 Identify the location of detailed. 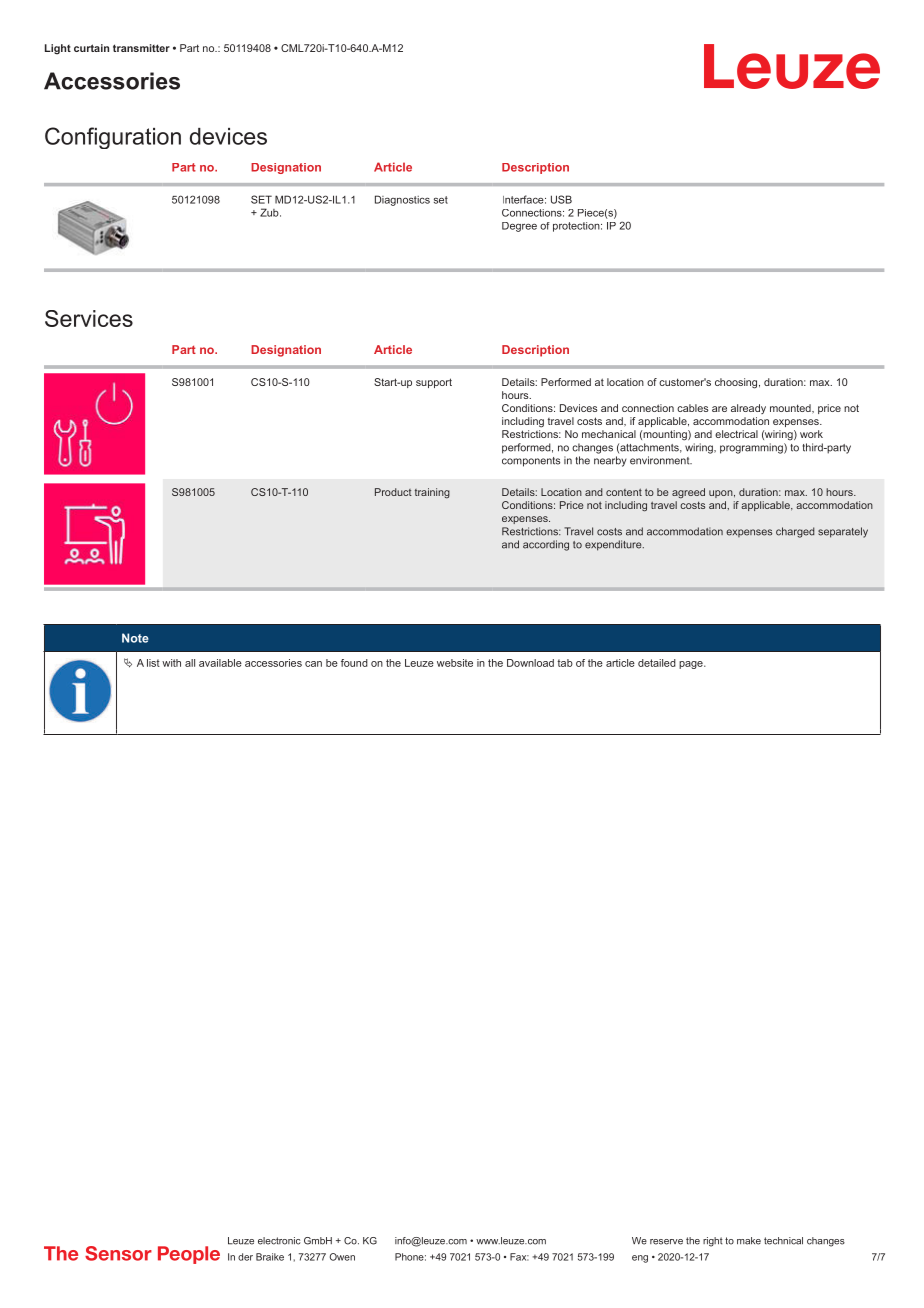
(657, 663).
